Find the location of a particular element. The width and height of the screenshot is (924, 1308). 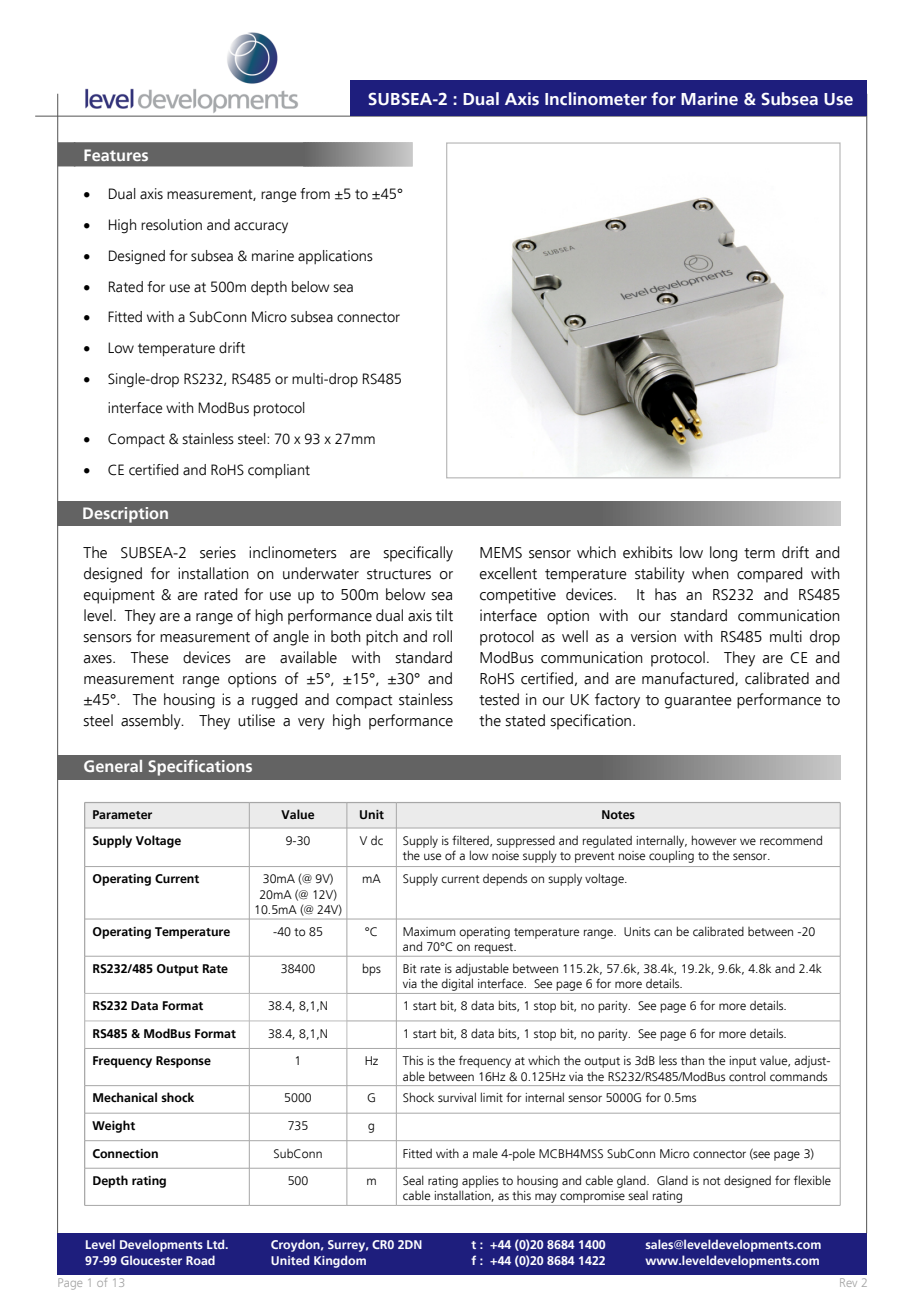

long is located at coordinates (723, 554).
